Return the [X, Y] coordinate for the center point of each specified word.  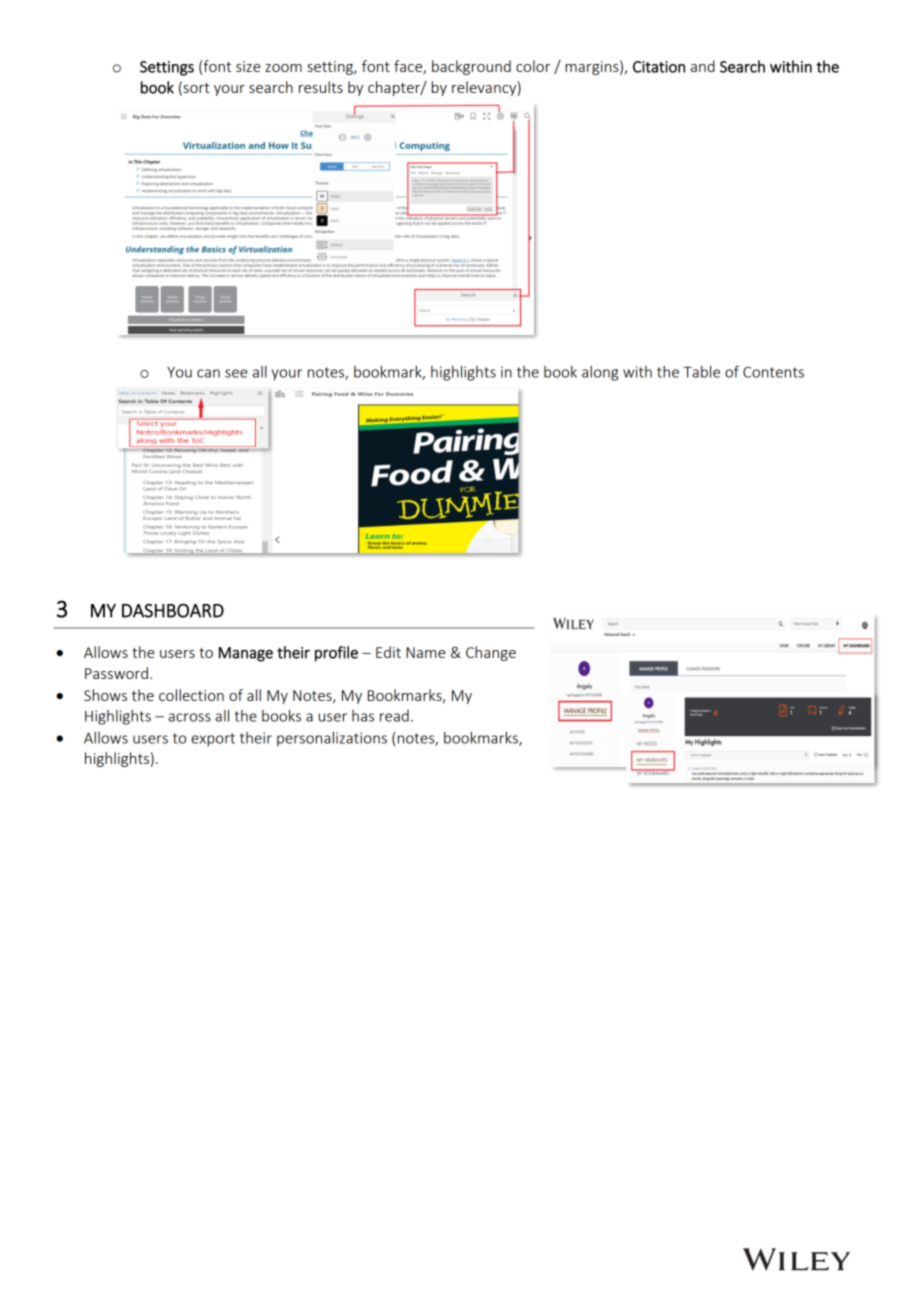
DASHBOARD [173, 610]
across [189, 717]
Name [425, 652]
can [208, 373]
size [248, 66]
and [703, 66]
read [394, 716]
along [600, 373]
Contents [773, 372]
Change [491, 653]
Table [701, 372]
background [471, 67]
